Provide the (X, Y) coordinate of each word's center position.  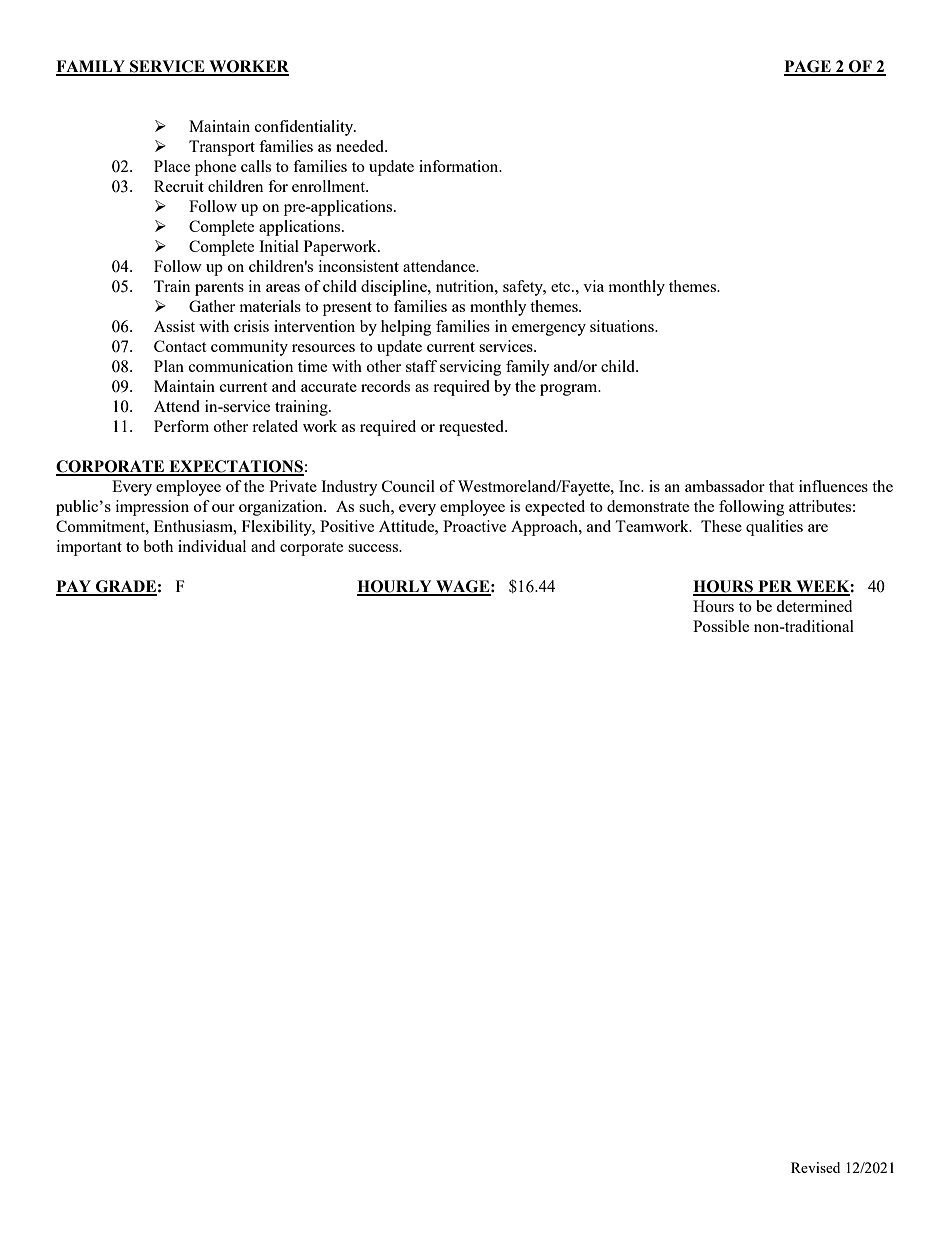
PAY (74, 587)
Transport (222, 148)
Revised (815, 1167)
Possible (721, 626)
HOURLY (395, 587)
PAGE (808, 67)
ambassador (725, 486)
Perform (181, 426)
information (460, 166)
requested (472, 428)
